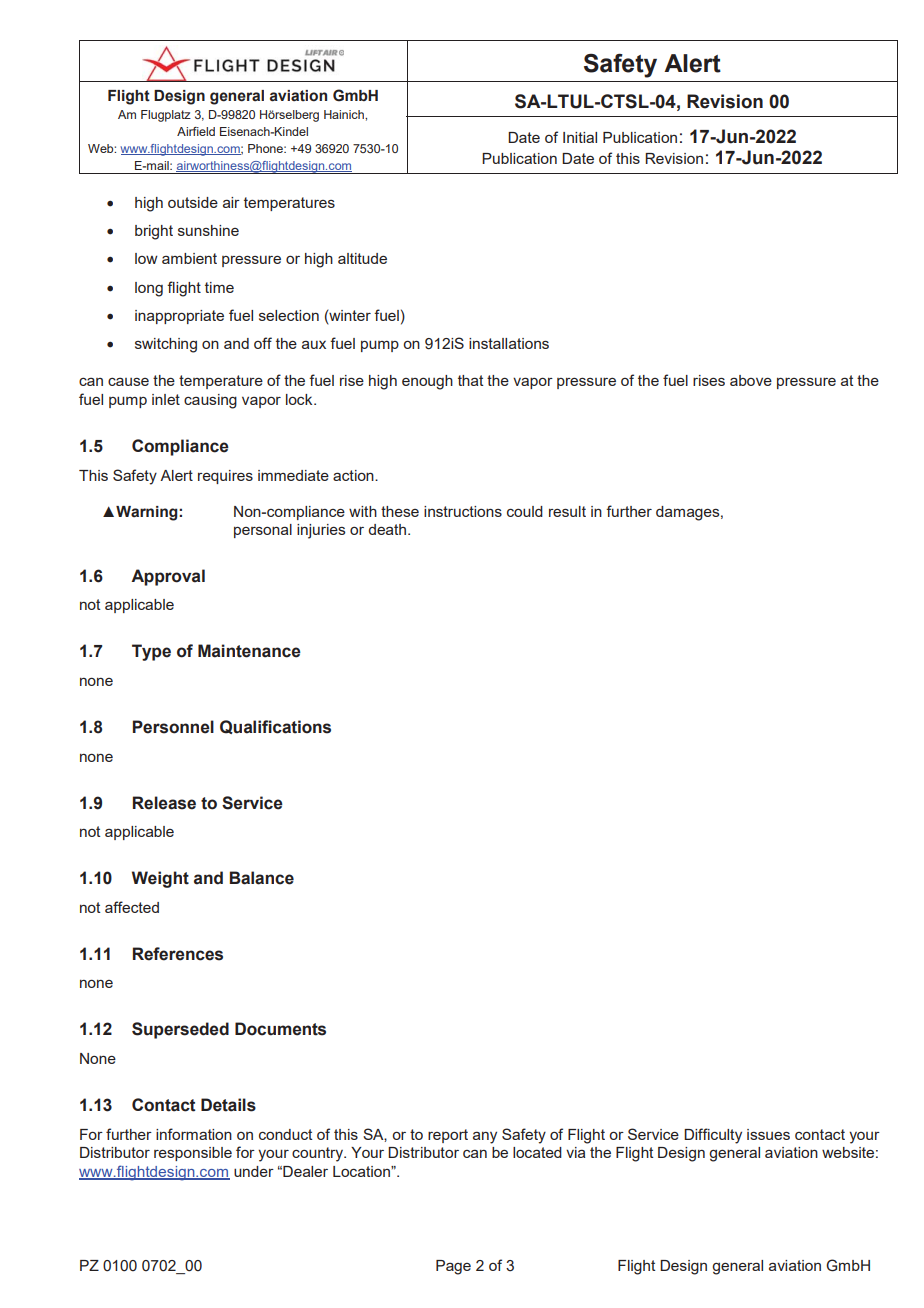 The image size is (924, 1308). What do you see at coordinates (275, 727) in the page?
I see `Qualifications` at bounding box center [275, 727].
